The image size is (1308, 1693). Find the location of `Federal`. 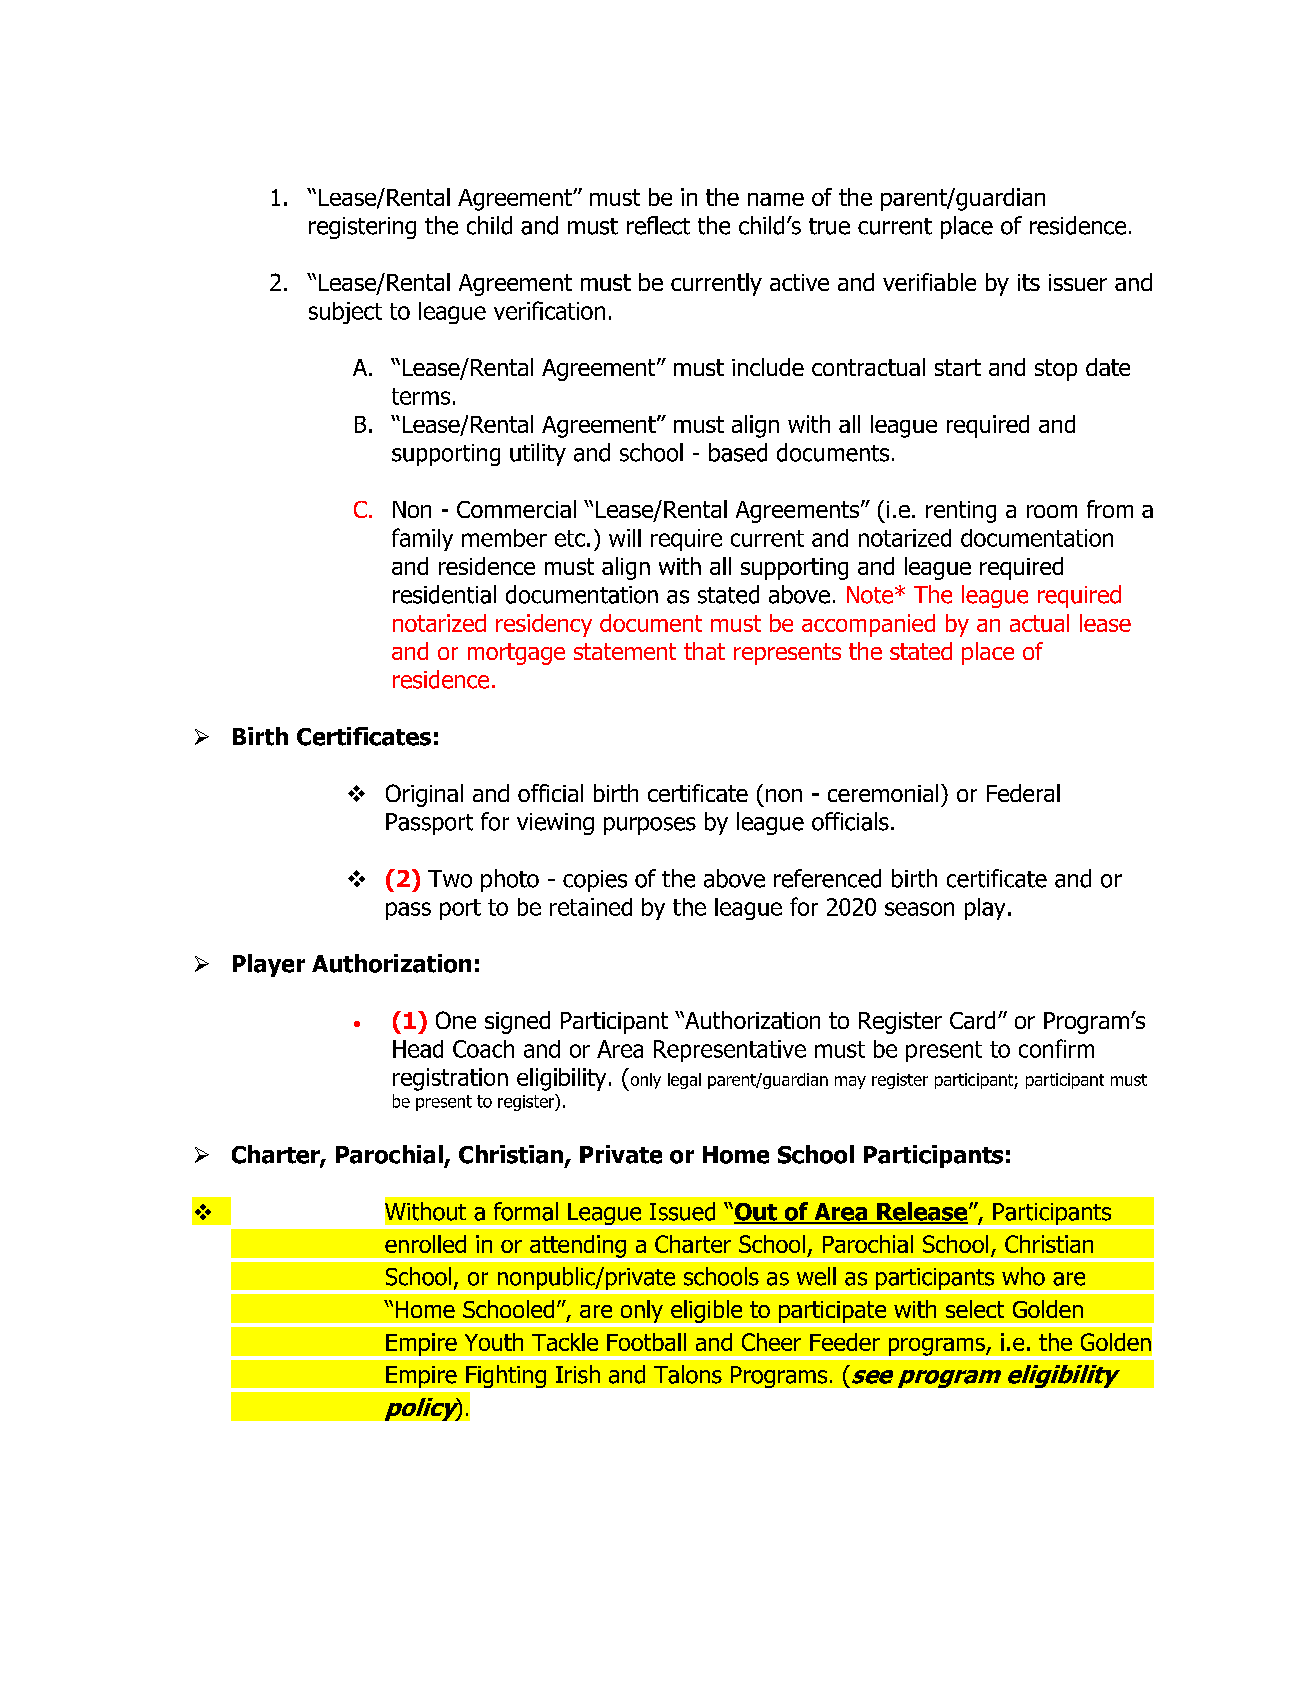

Federal is located at coordinates (1023, 793).
